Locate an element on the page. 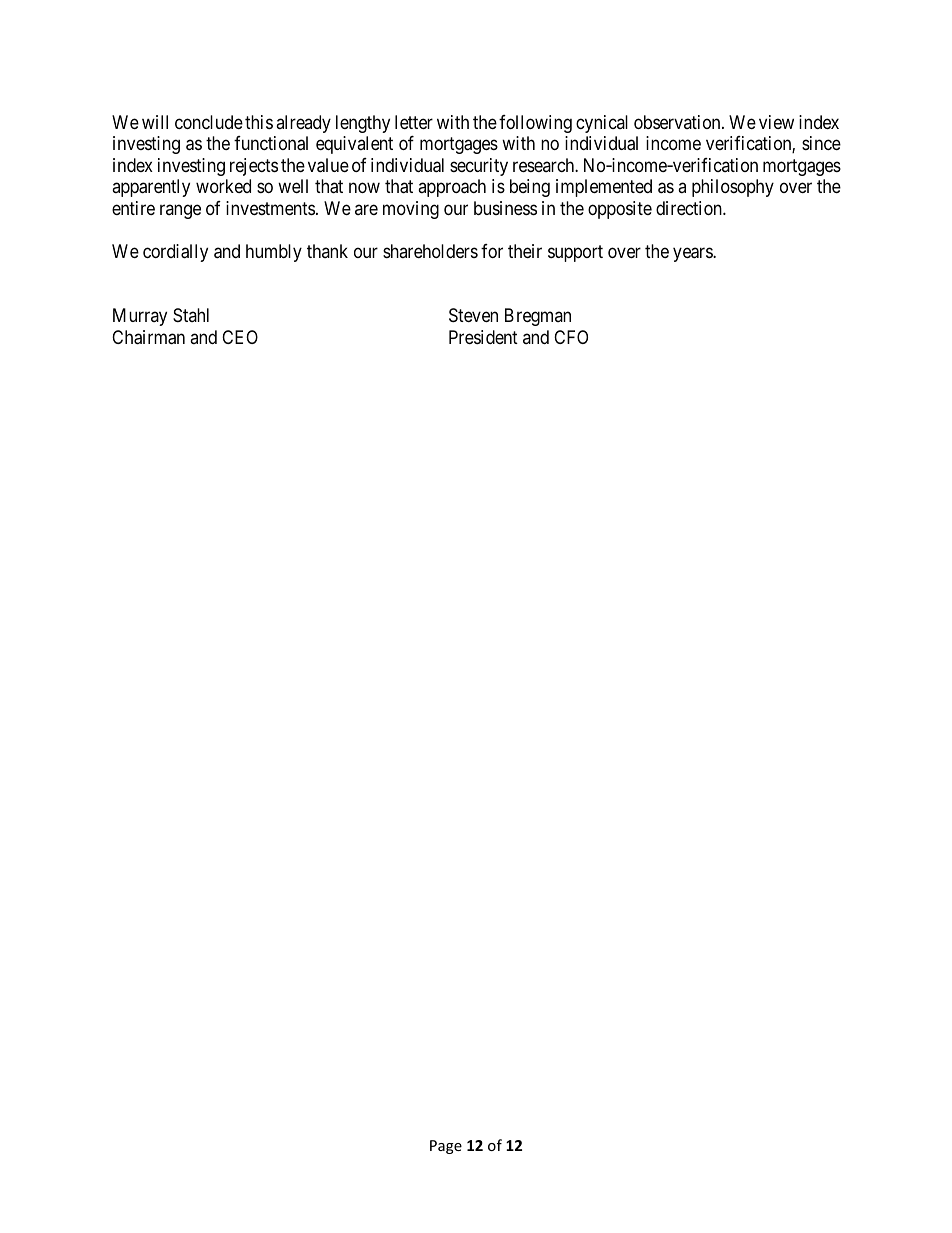 This page has height=1233, width=952. CFO is located at coordinates (571, 337).
